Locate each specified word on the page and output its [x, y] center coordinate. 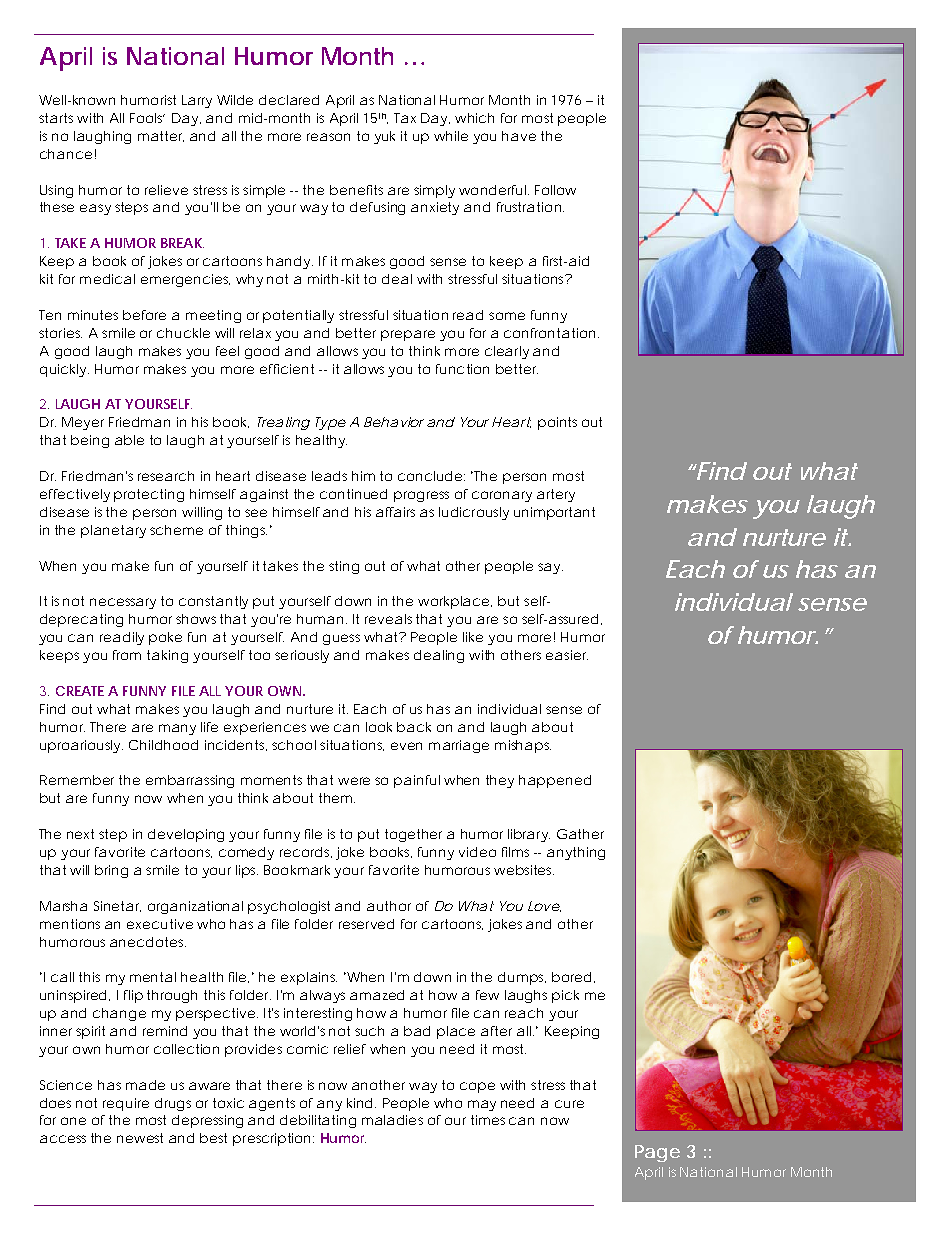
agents [272, 1104]
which [474, 118]
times [488, 1120]
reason [328, 137]
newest [140, 1138]
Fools [147, 118]
